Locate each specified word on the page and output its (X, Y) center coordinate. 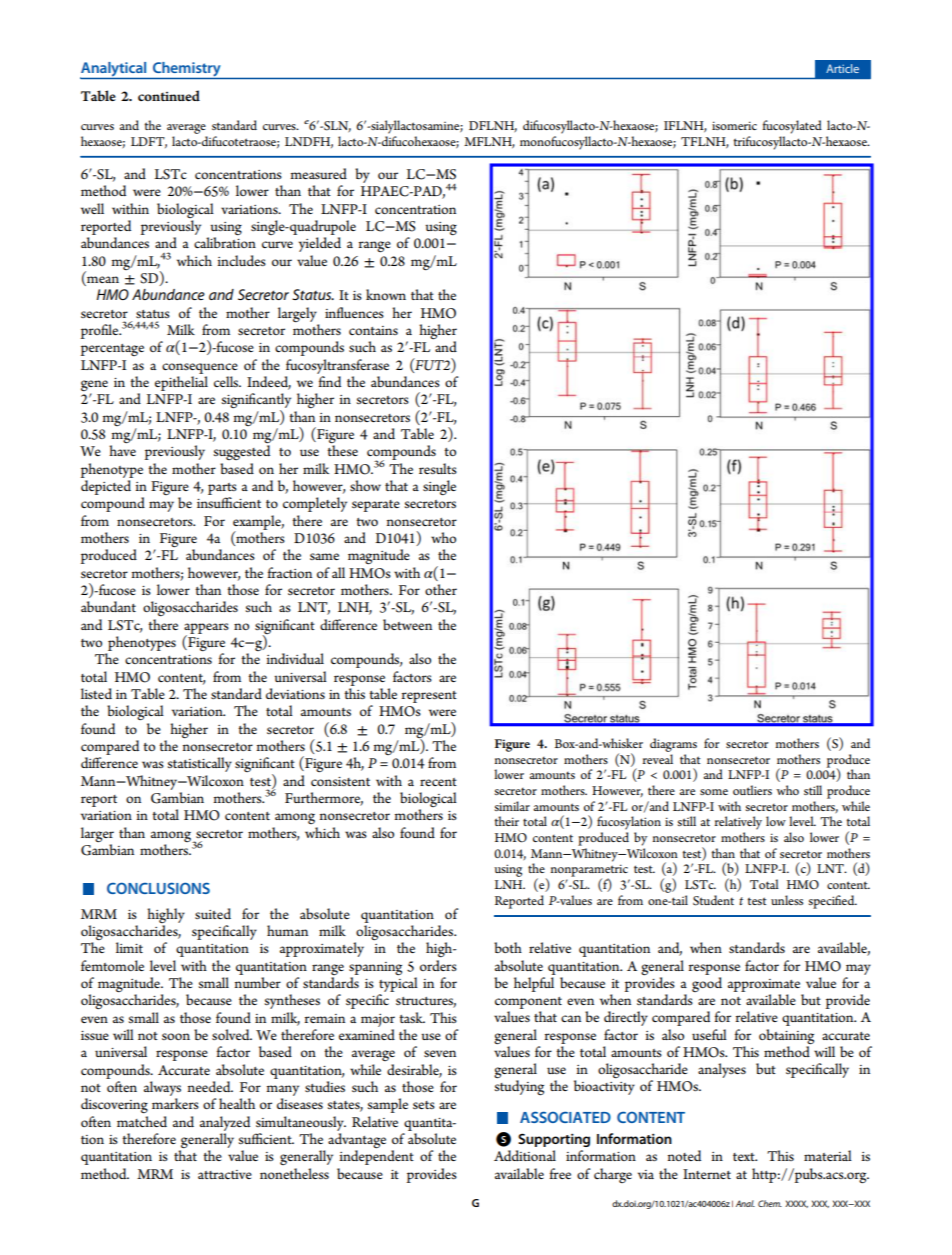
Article (842, 68)
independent (376, 1157)
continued (169, 95)
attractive (225, 1174)
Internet (707, 1174)
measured (318, 173)
